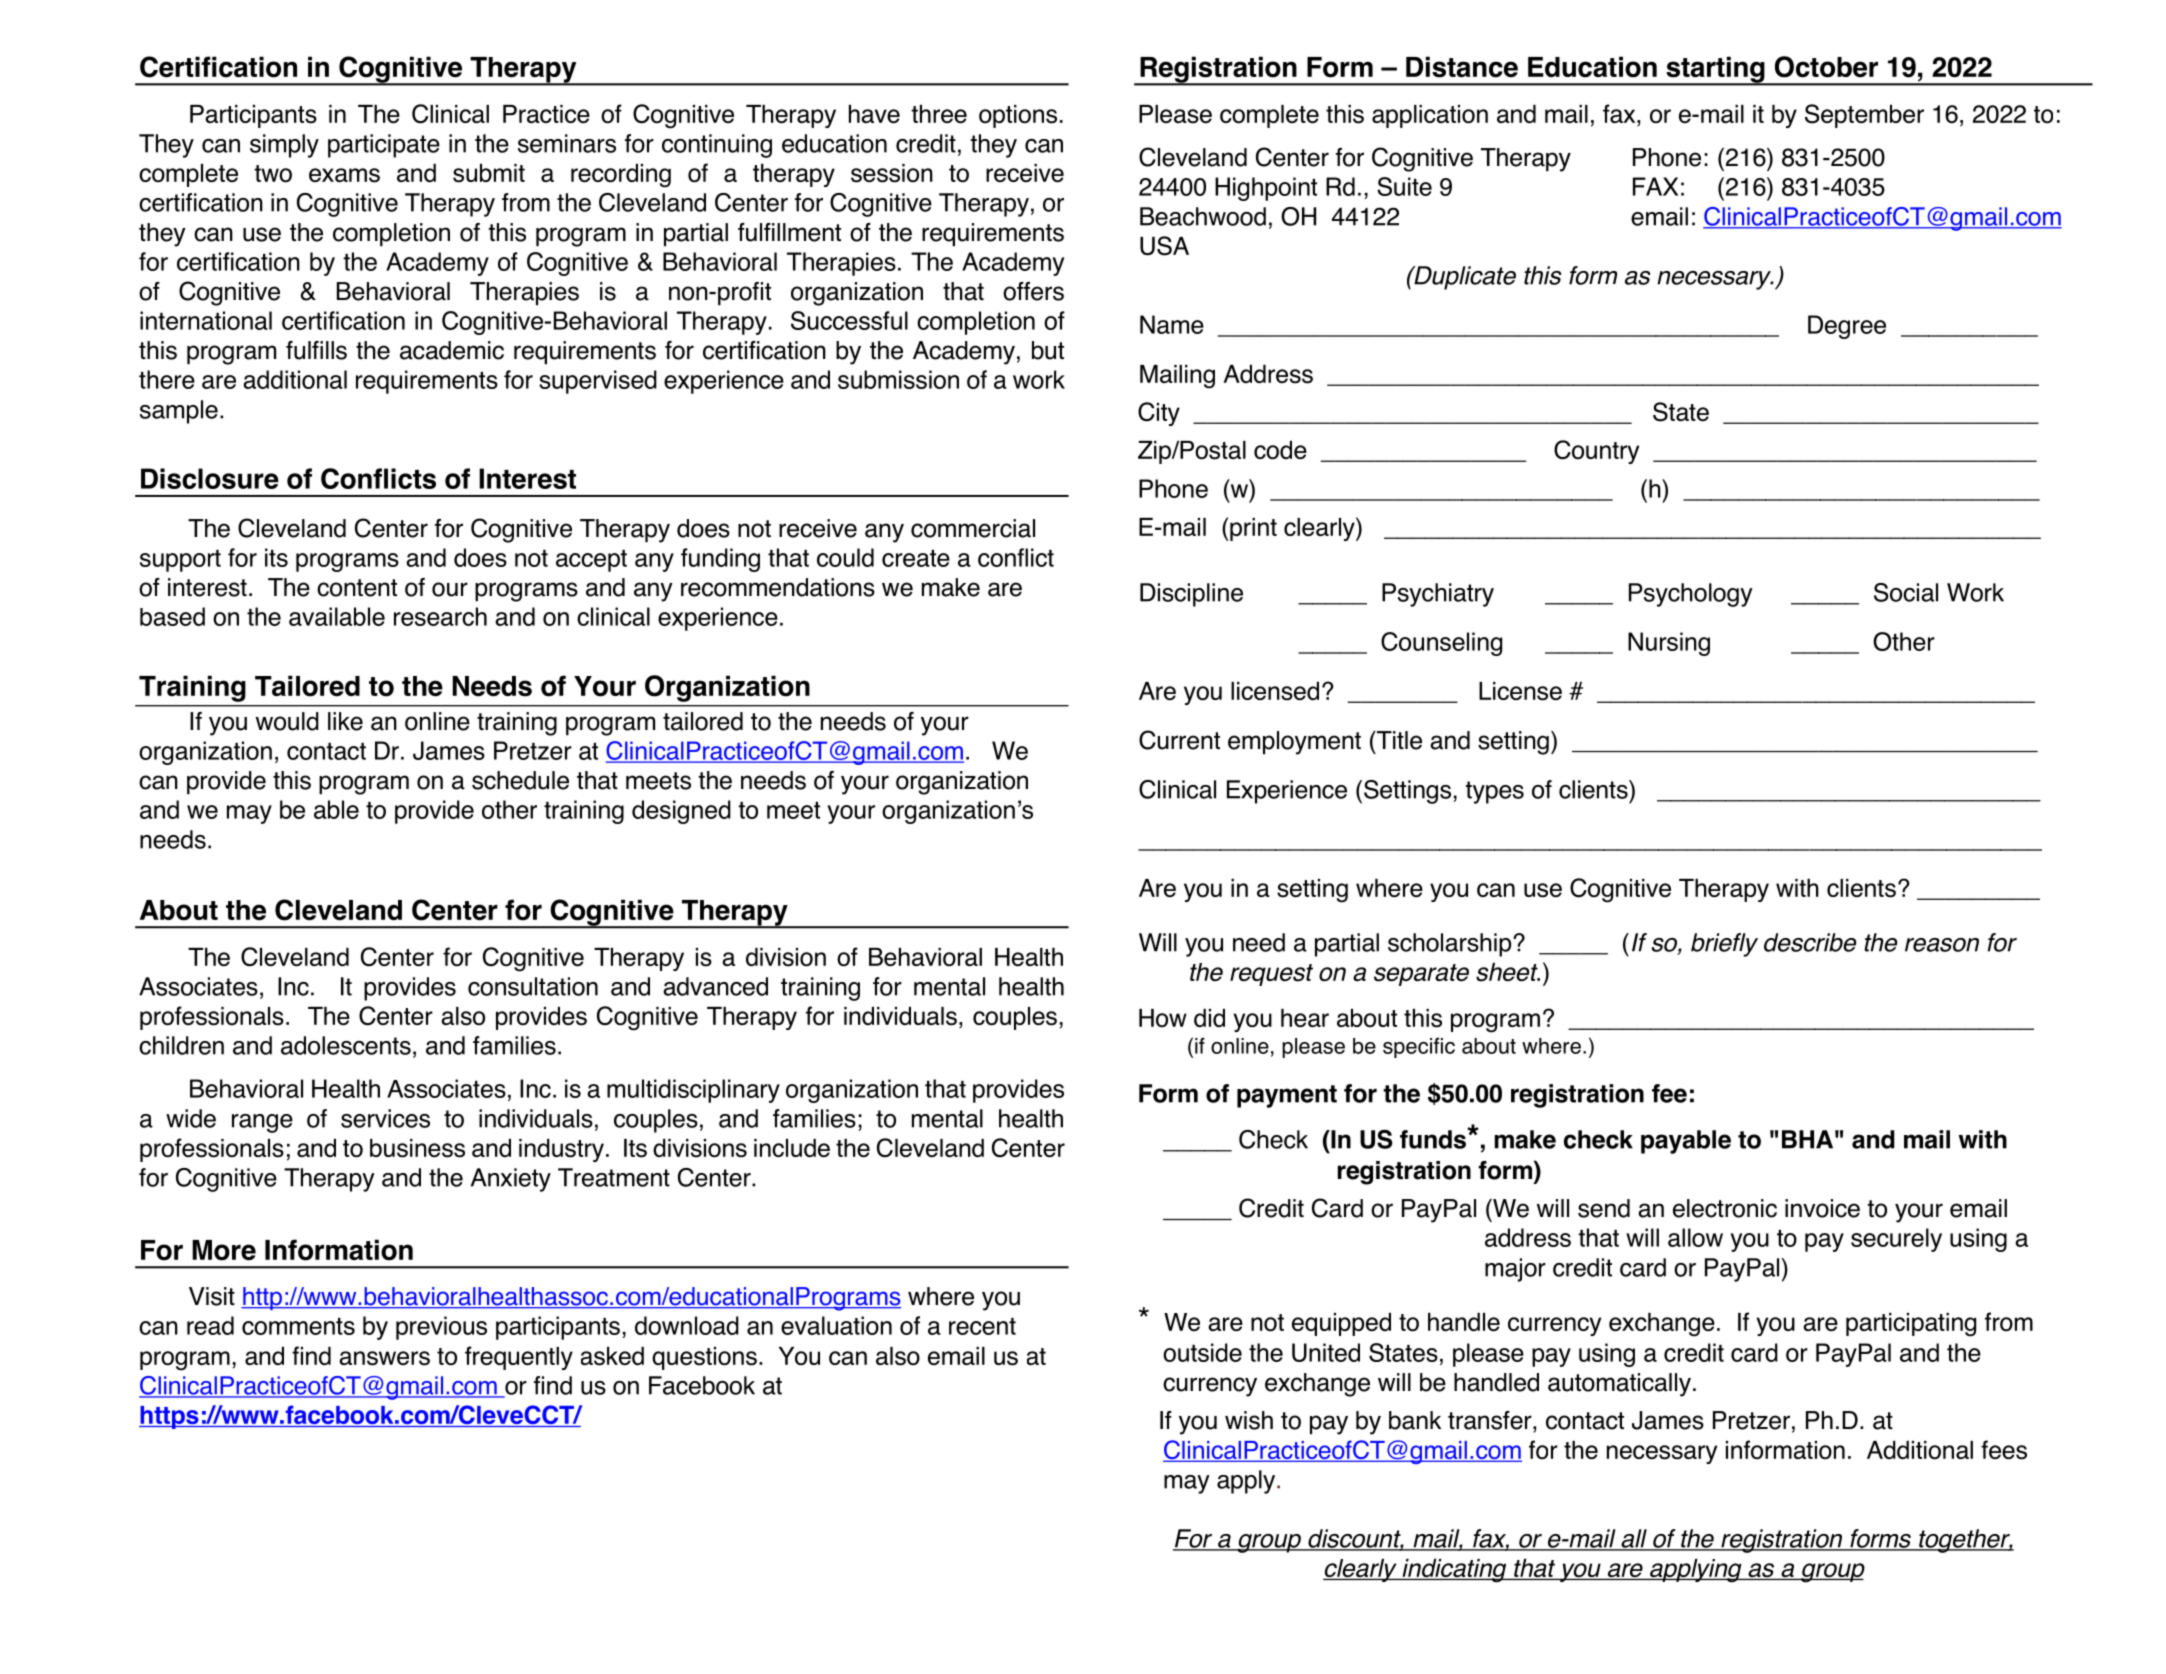 The image size is (2166, 1674). Describe the element at coordinates (1287, 1096) in the page. I see `payment` at that location.
